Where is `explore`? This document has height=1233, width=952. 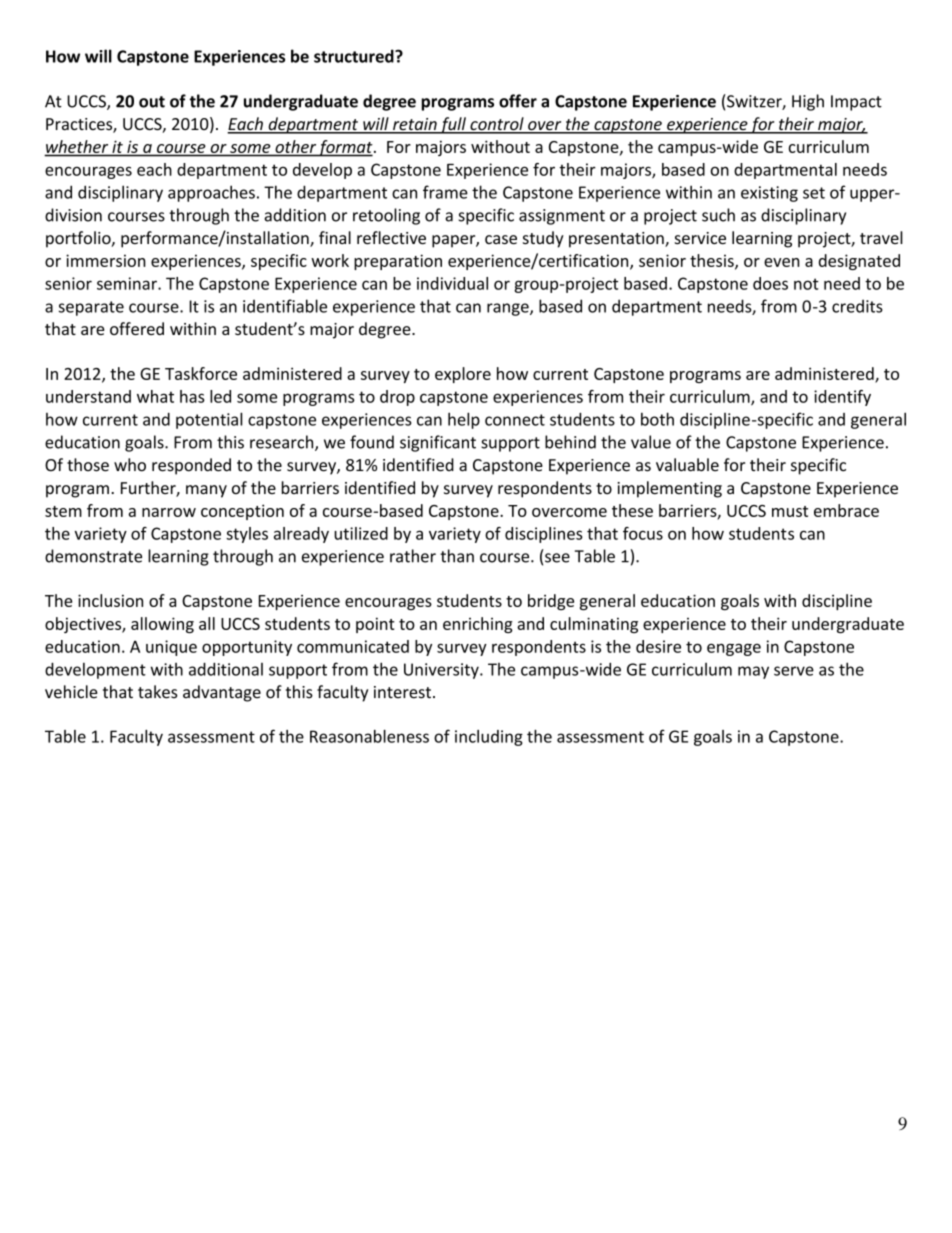
explore is located at coordinates (463, 375).
